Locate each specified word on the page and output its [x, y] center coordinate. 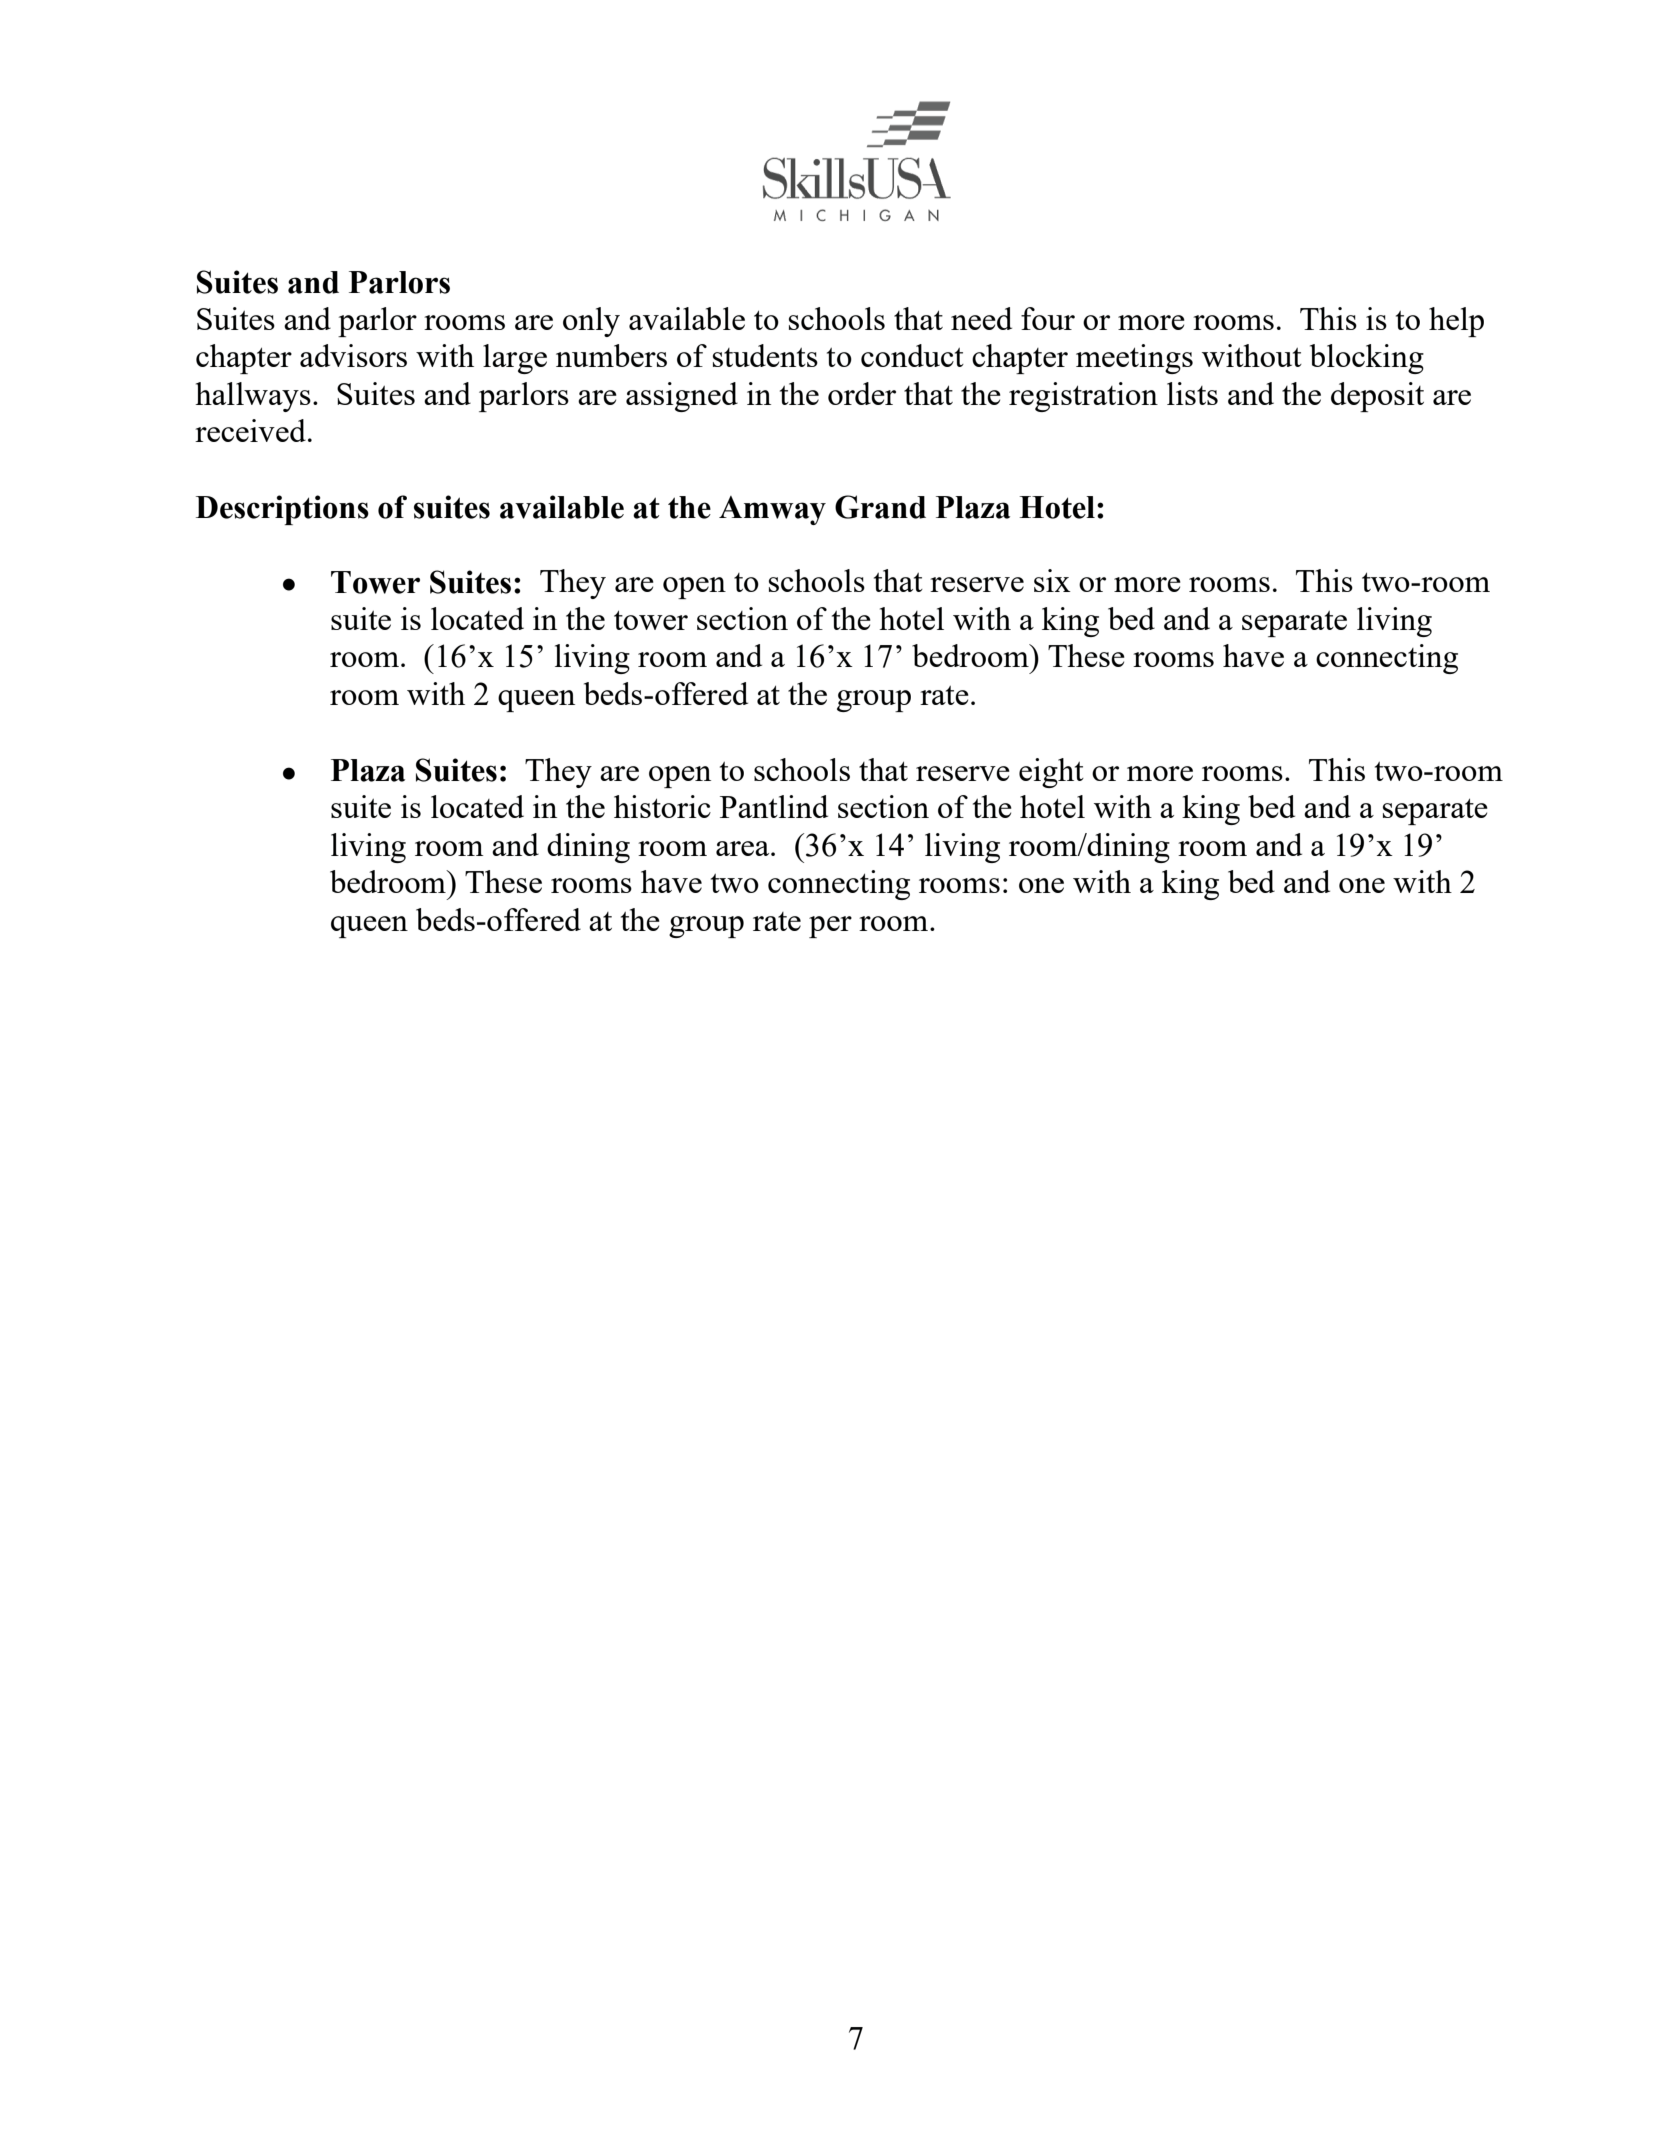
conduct [912, 355]
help [1456, 322]
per [830, 927]
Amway [772, 510]
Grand [880, 507]
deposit [1377, 397]
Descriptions [282, 510]
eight [1051, 773]
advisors [353, 355]
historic [662, 806]
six [1052, 580]
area [744, 848]
